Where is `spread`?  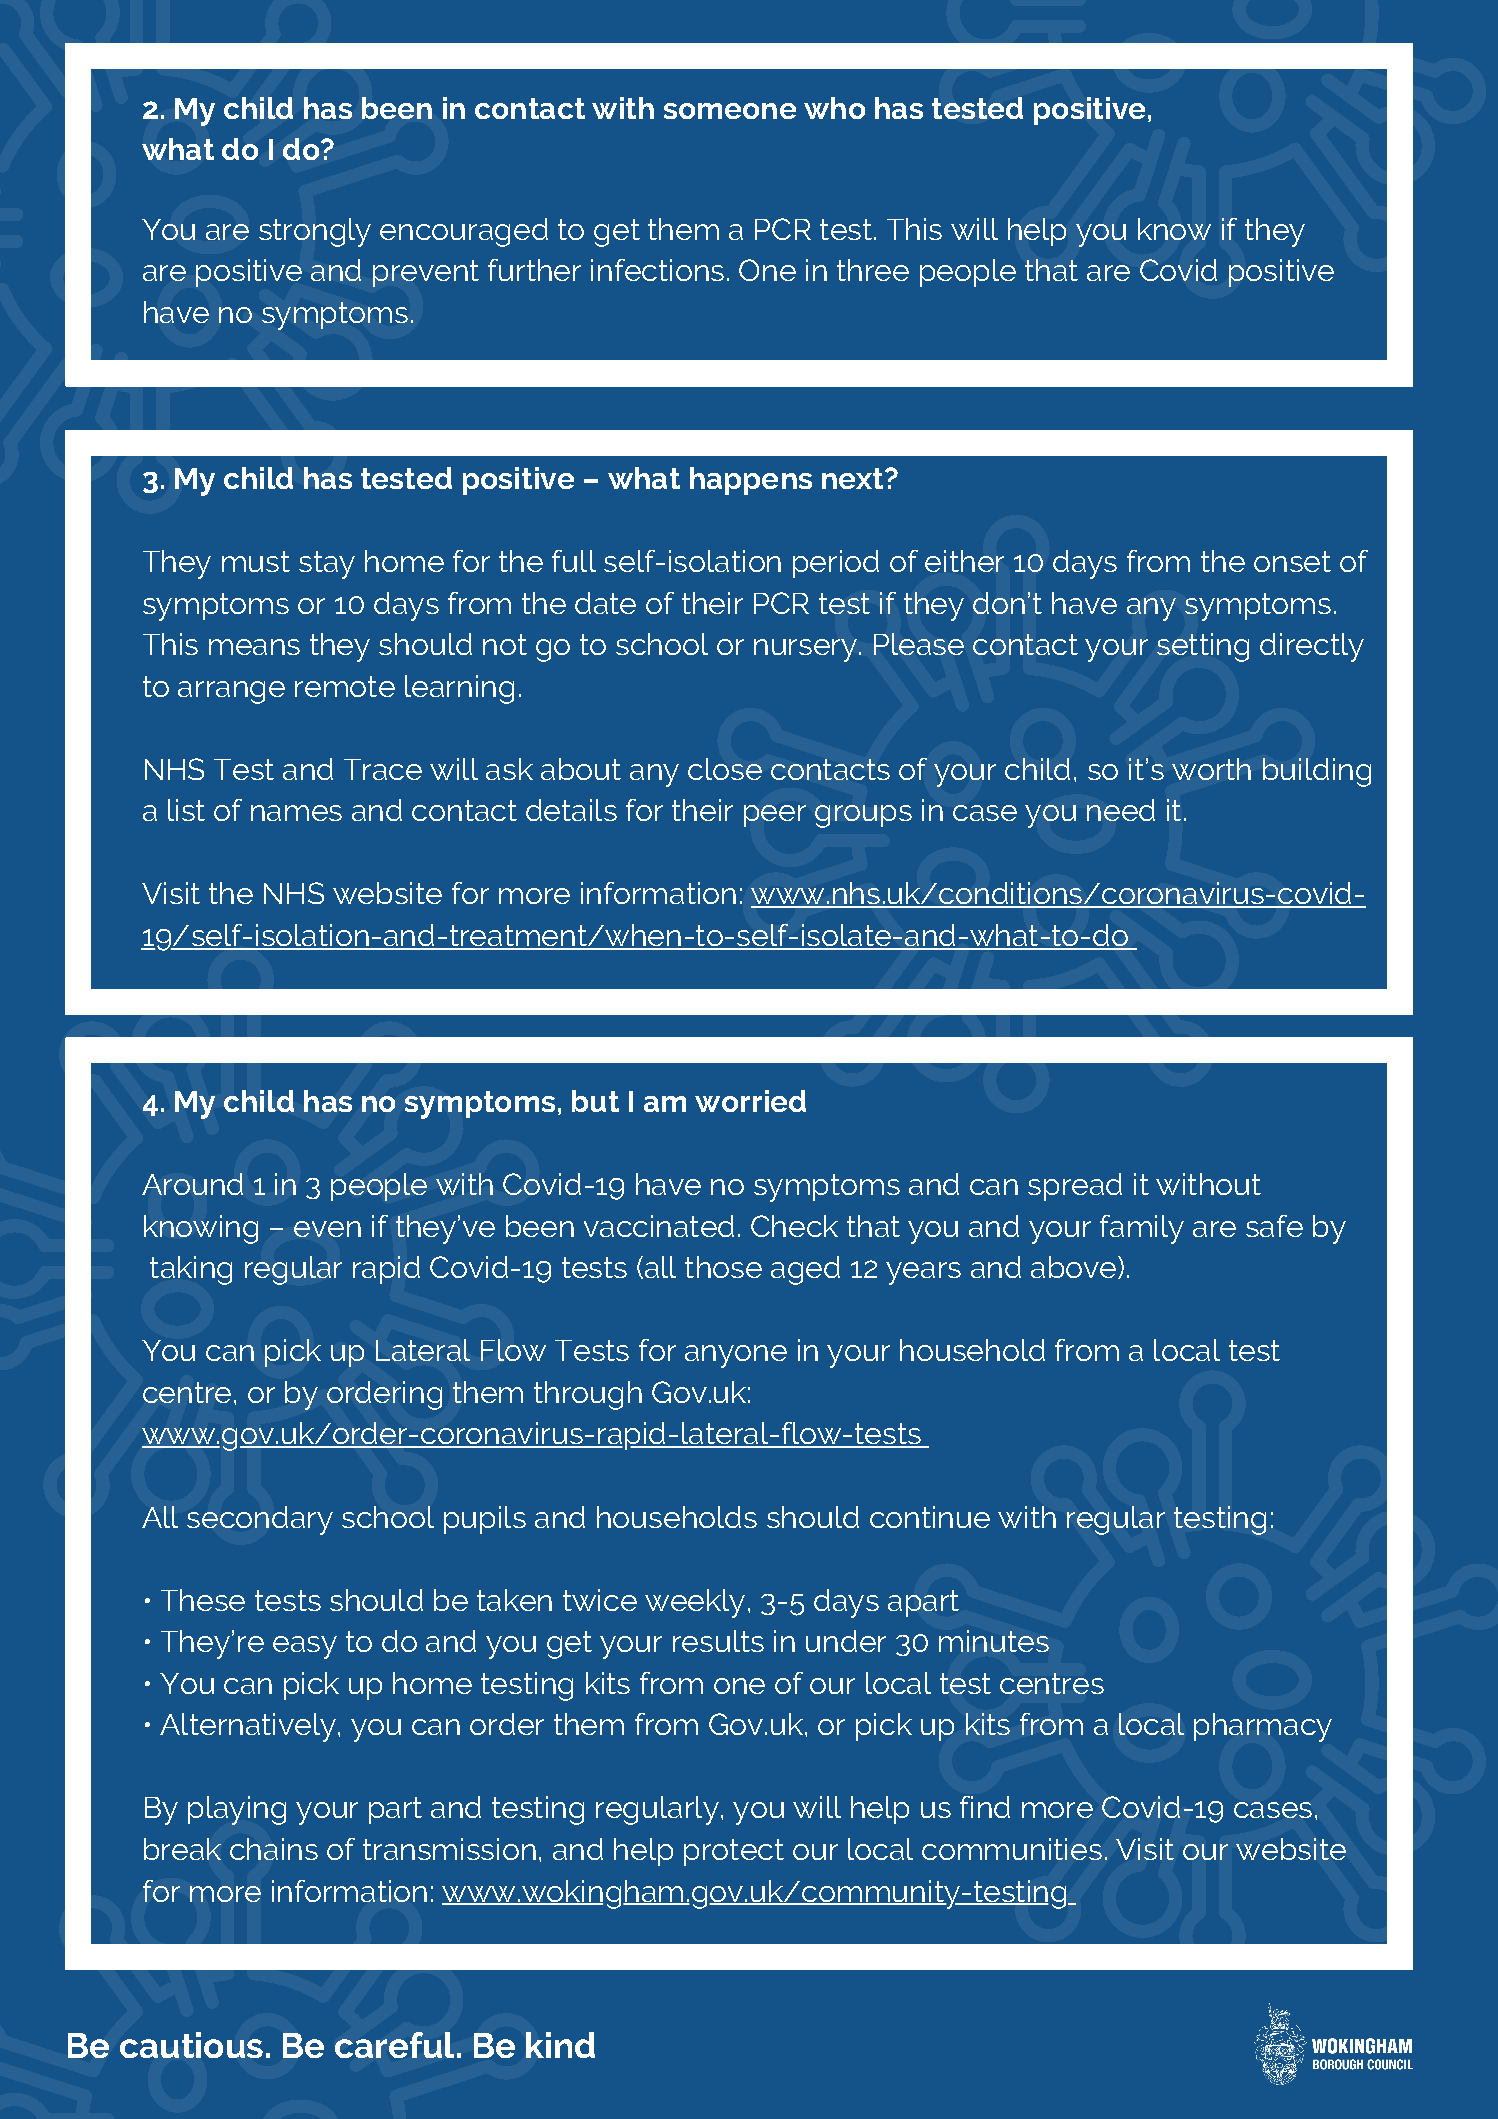 spread is located at coordinates (1075, 1187).
